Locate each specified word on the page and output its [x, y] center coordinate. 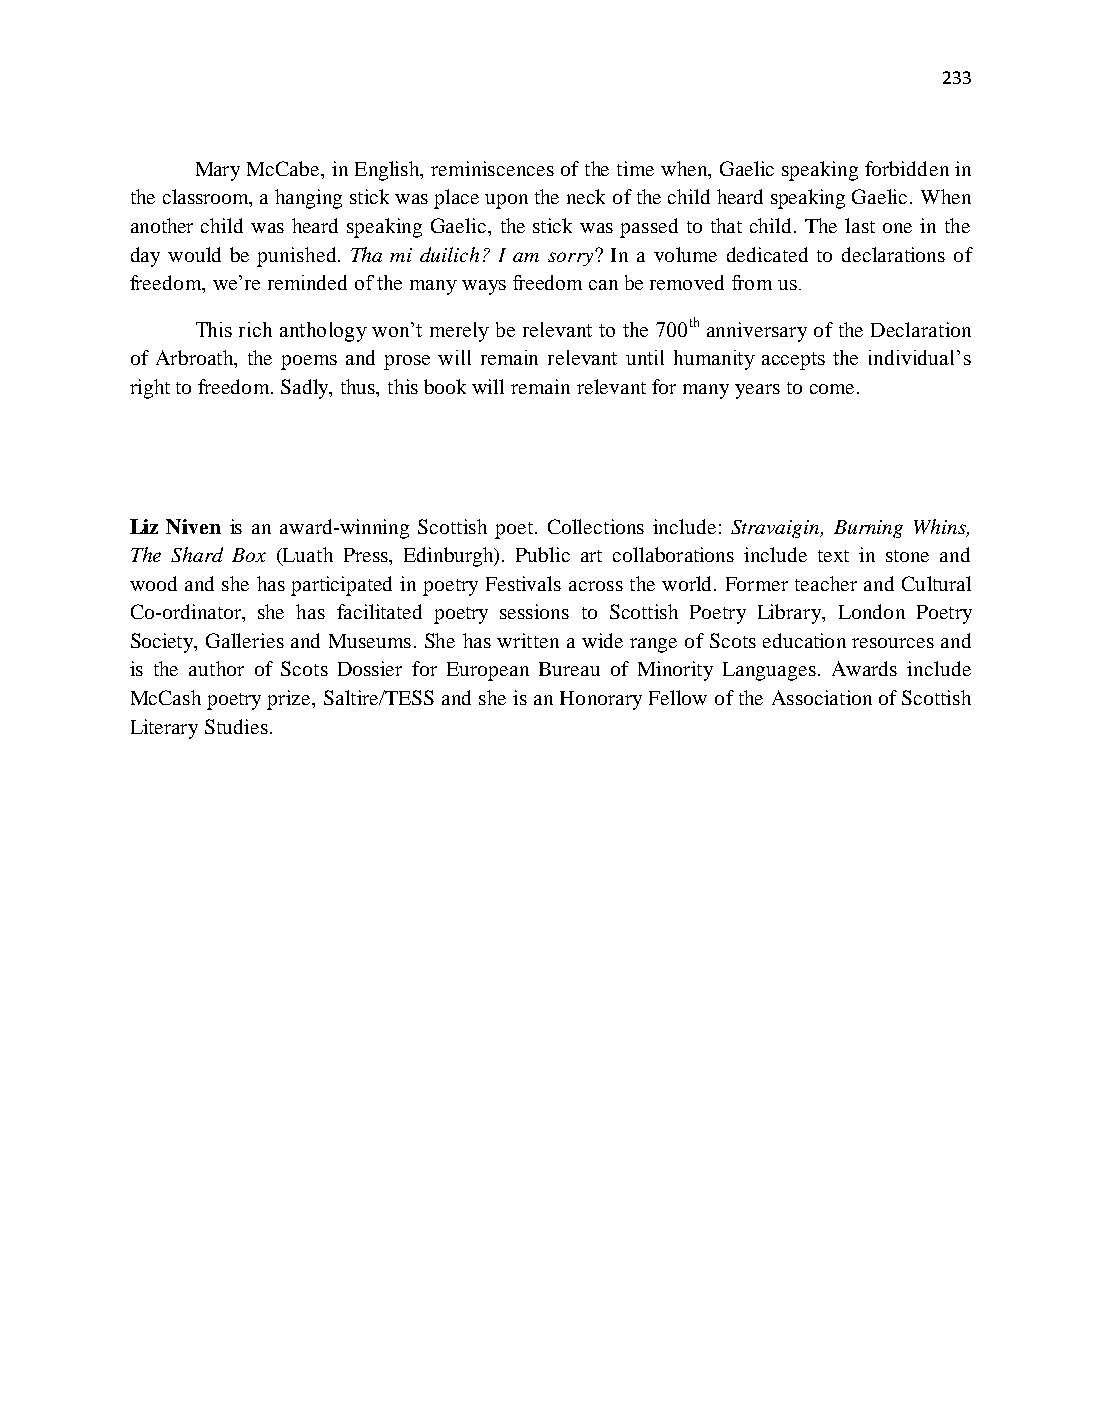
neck [586, 196]
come [832, 389]
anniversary [757, 332]
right [150, 389]
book [445, 386]
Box [249, 555]
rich [255, 329]
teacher [826, 583]
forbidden [907, 168]
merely [459, 332]
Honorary [601, 700]
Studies [236, 726]
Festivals [523, 583]
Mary [218, 171]
